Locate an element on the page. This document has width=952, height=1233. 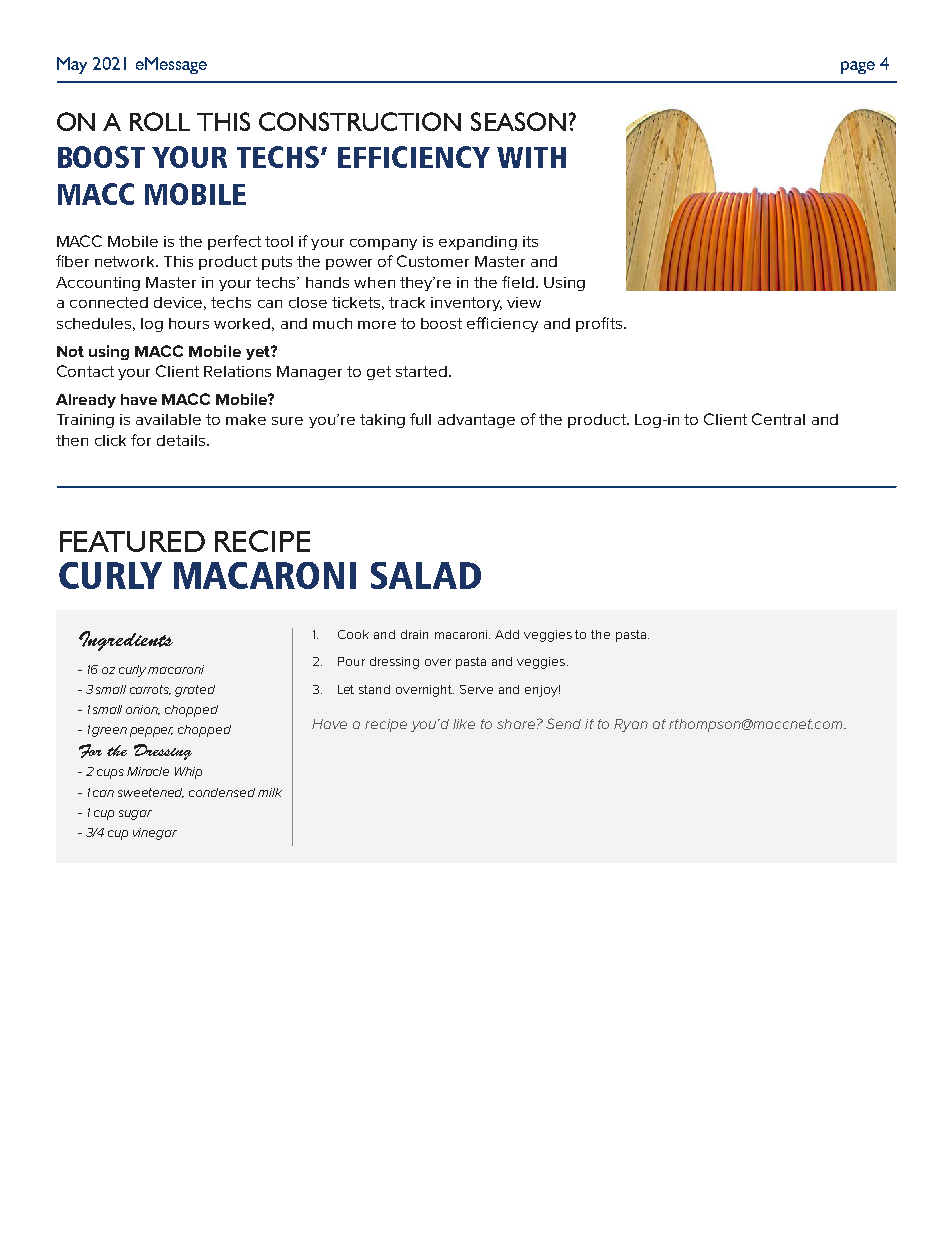
ROLL is located at coordinates (160, 121).
